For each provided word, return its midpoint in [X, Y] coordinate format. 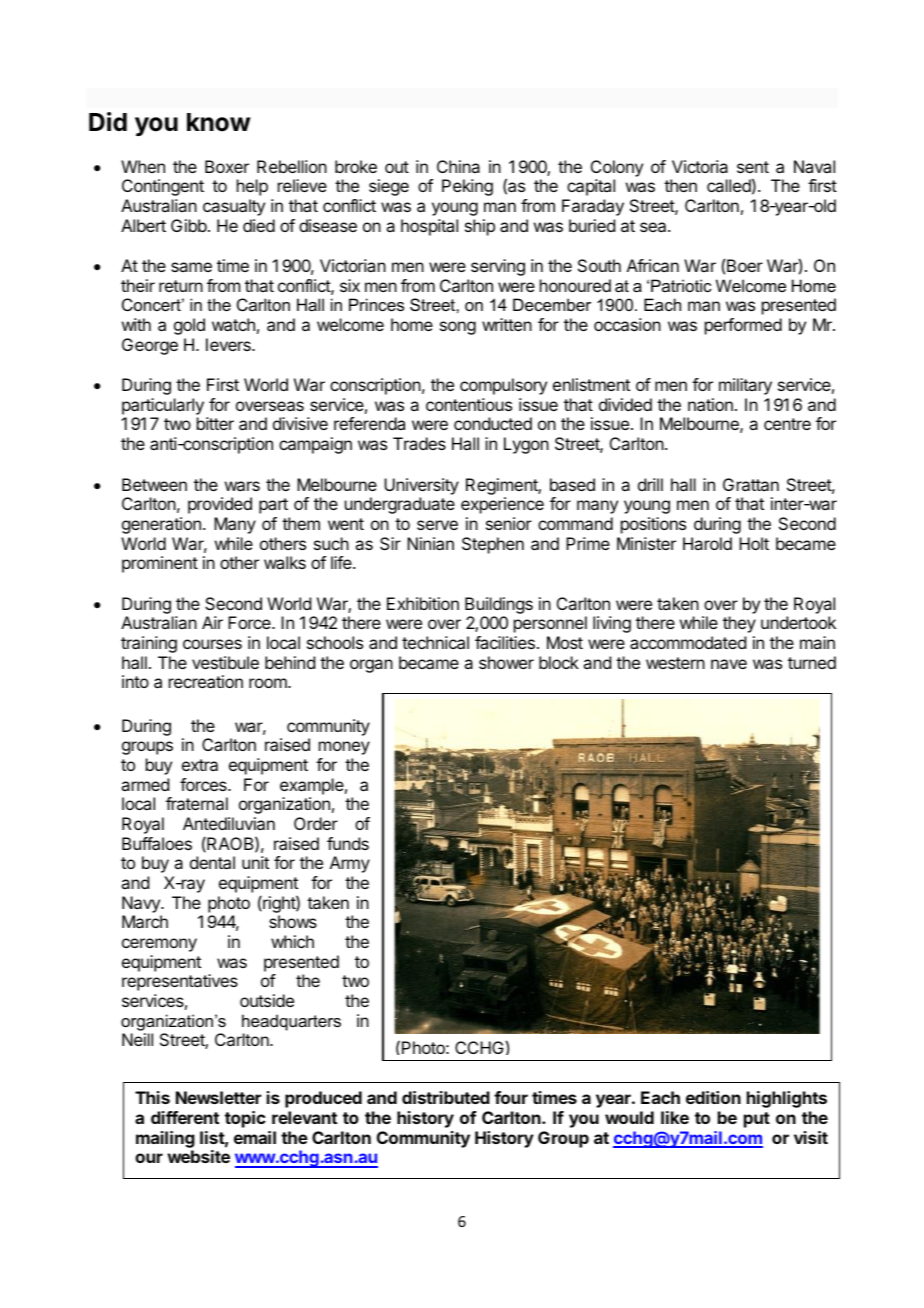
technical [435, 642]
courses [212, 644]
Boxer [227, 166]
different [185, 1117]
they [739, 624]
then [680, 185]
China [458, 166]
